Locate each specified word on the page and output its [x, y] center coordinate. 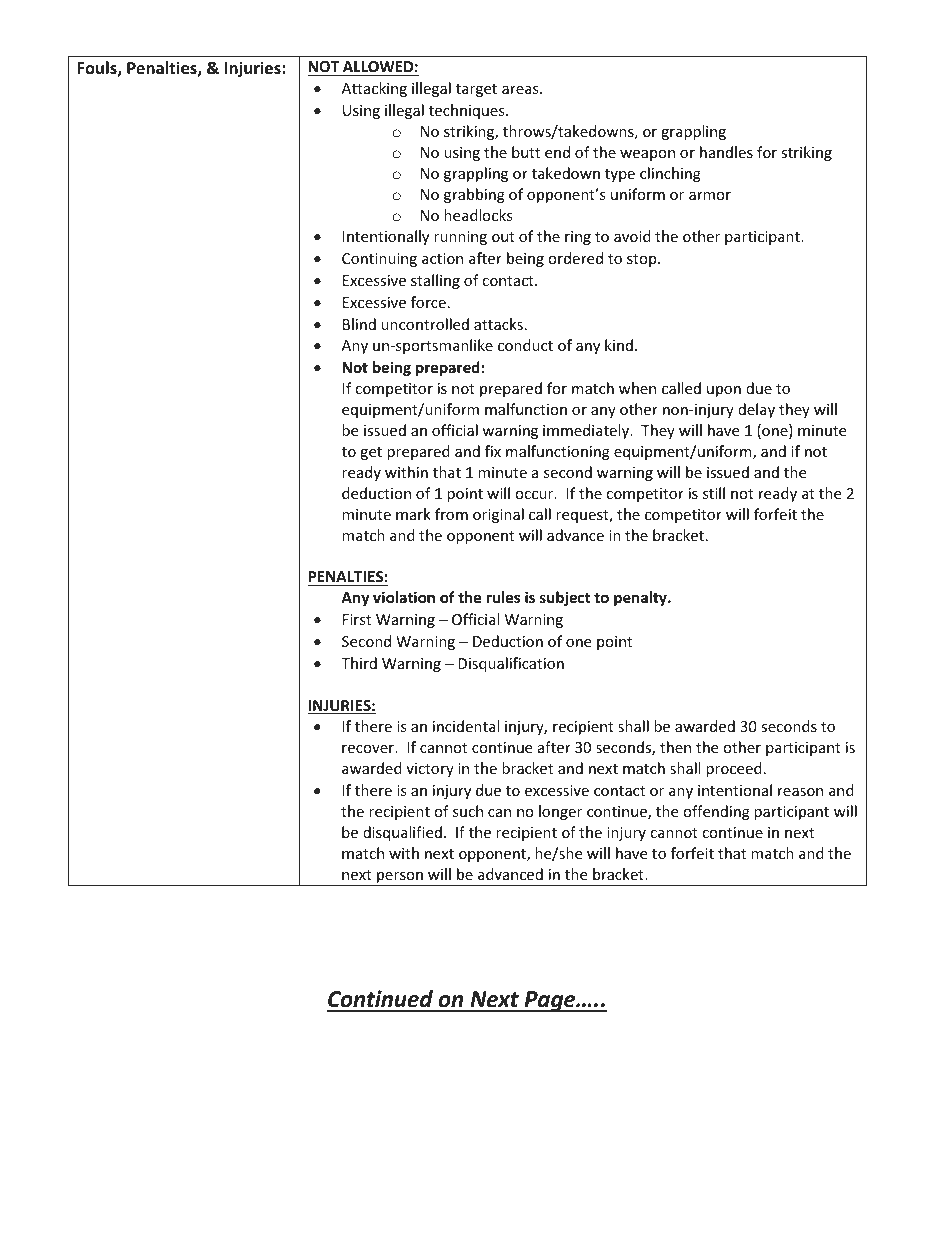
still [714, 493]
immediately [587, 431]
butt [526, 152]
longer [560, 812]
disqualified [402, 833]
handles [726, 152]
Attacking [374, 89]
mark [413, 514]
